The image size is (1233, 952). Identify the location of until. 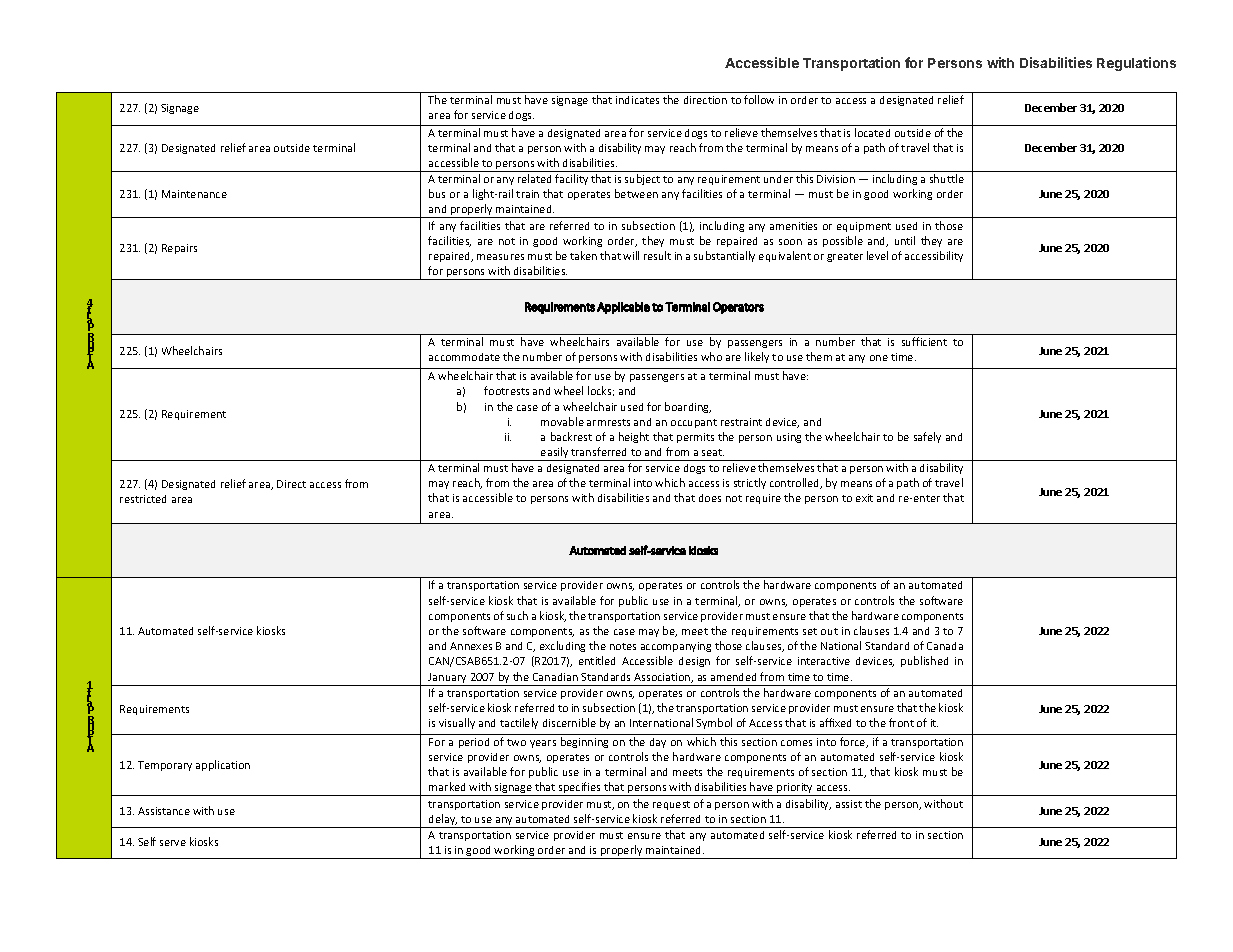
(905, 240).
